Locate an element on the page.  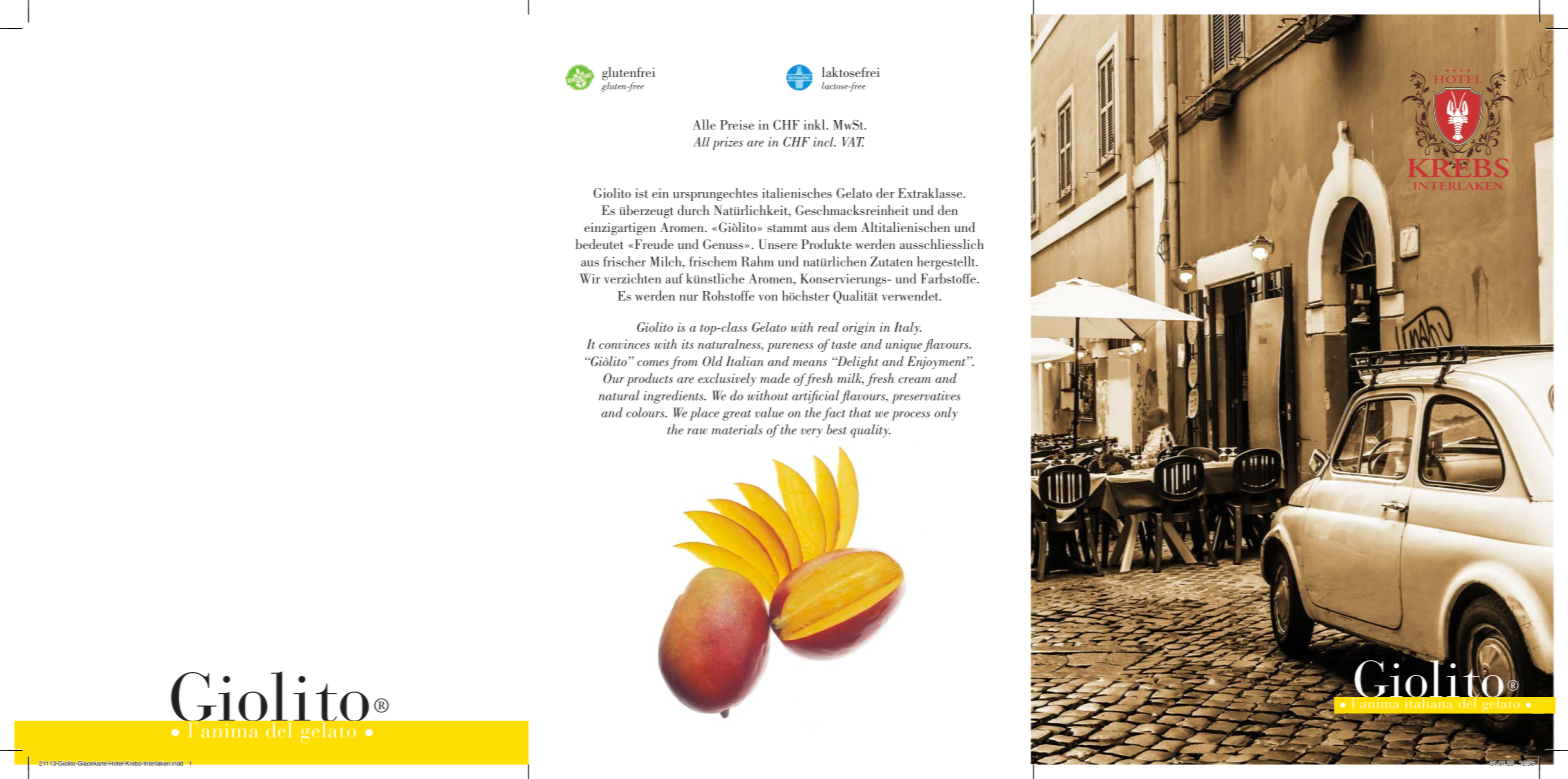
auf is located at coordinates (674, 278).
